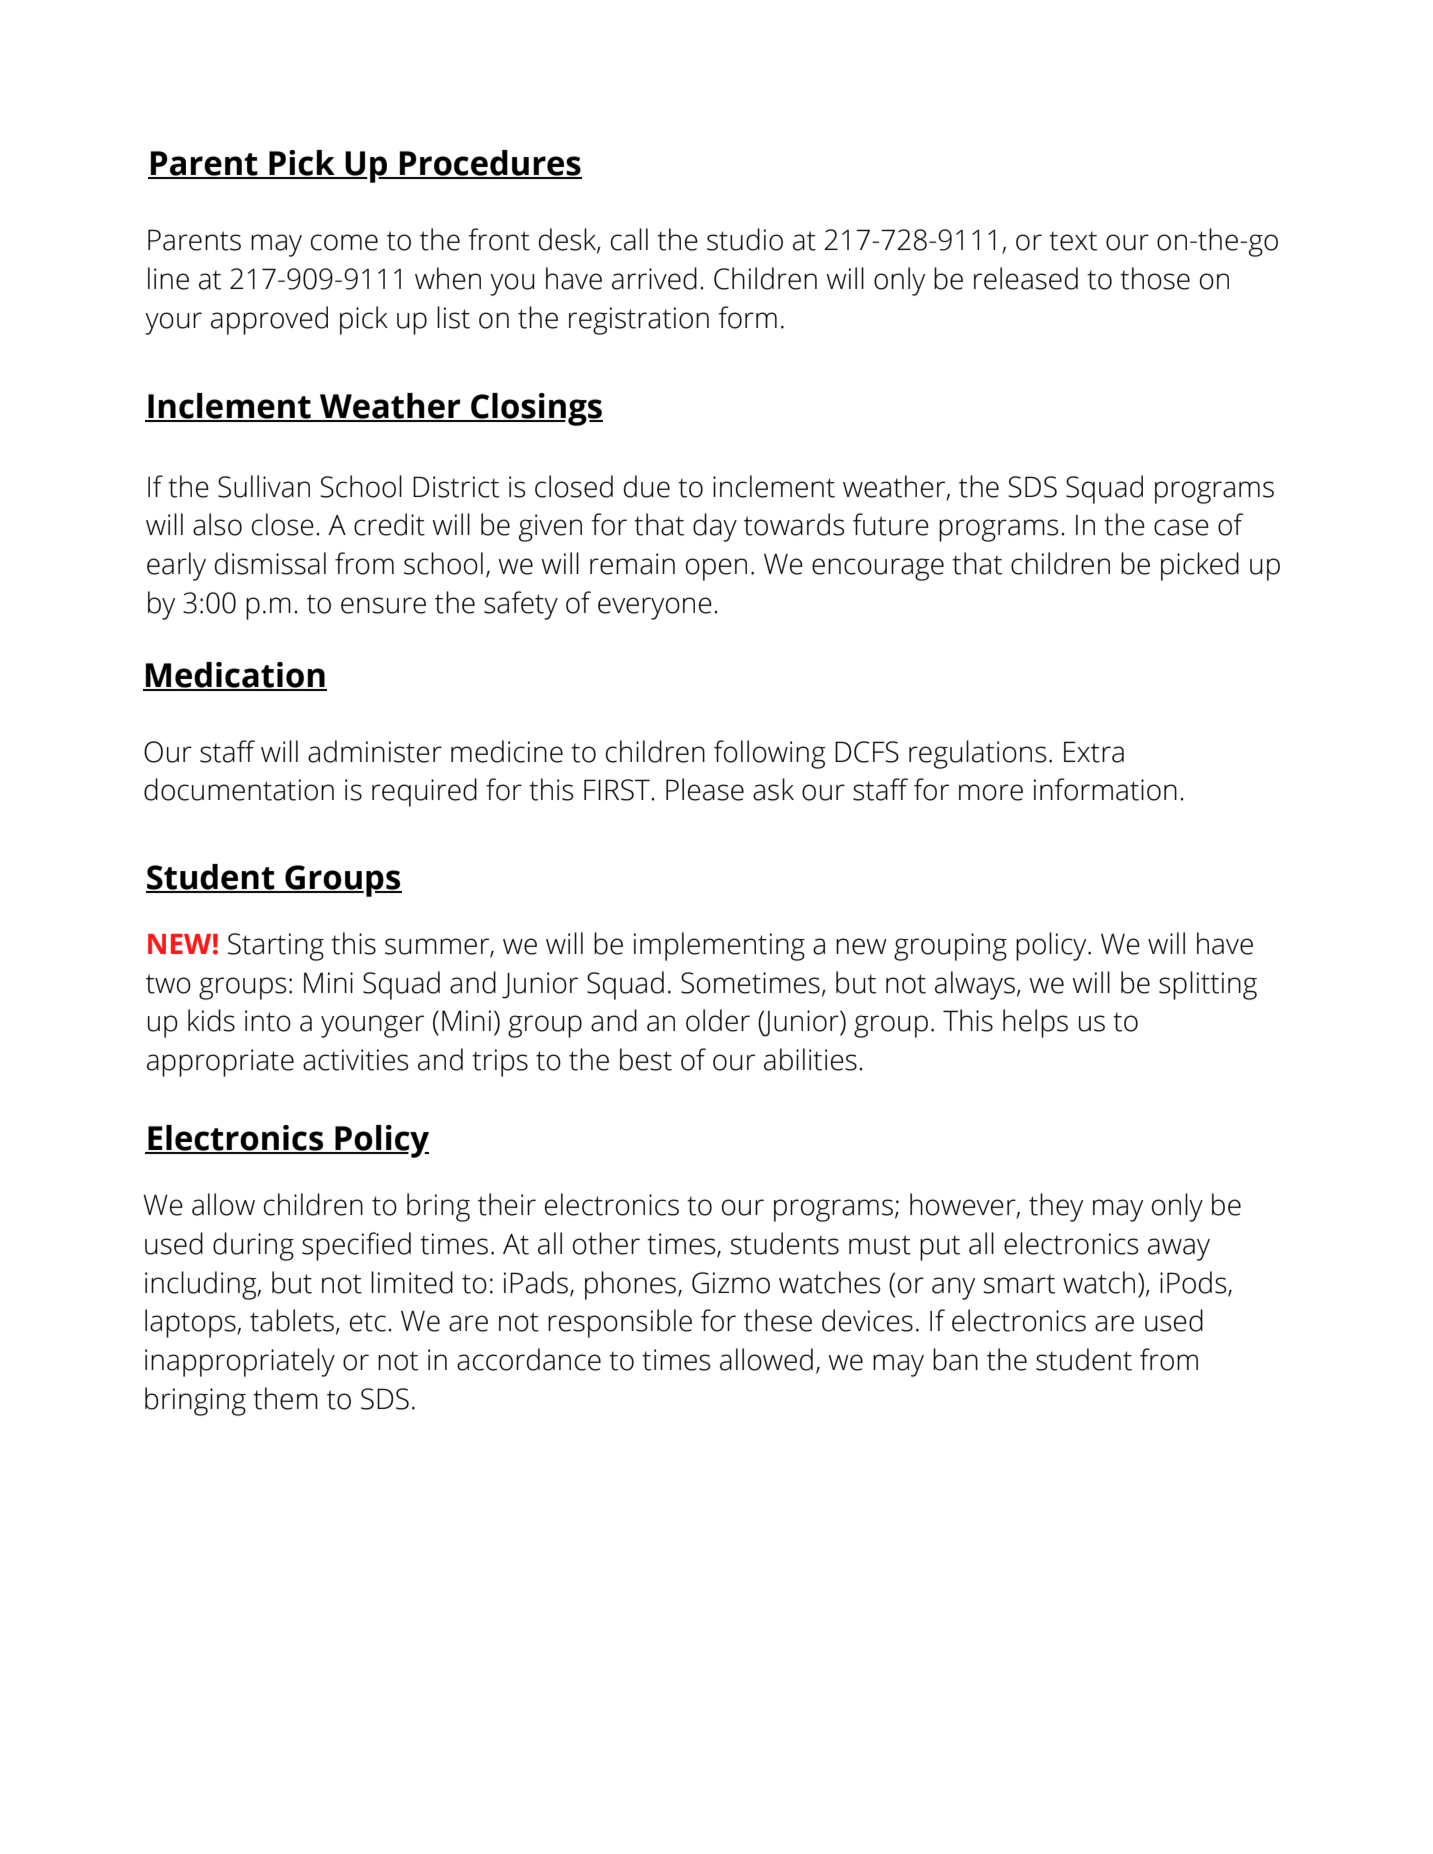 This screenshot has width=1433, height=1854. What do you see at coordinates (285, 1398) in the screenshot?
I see `them` at bounding box center [285, 1398].
